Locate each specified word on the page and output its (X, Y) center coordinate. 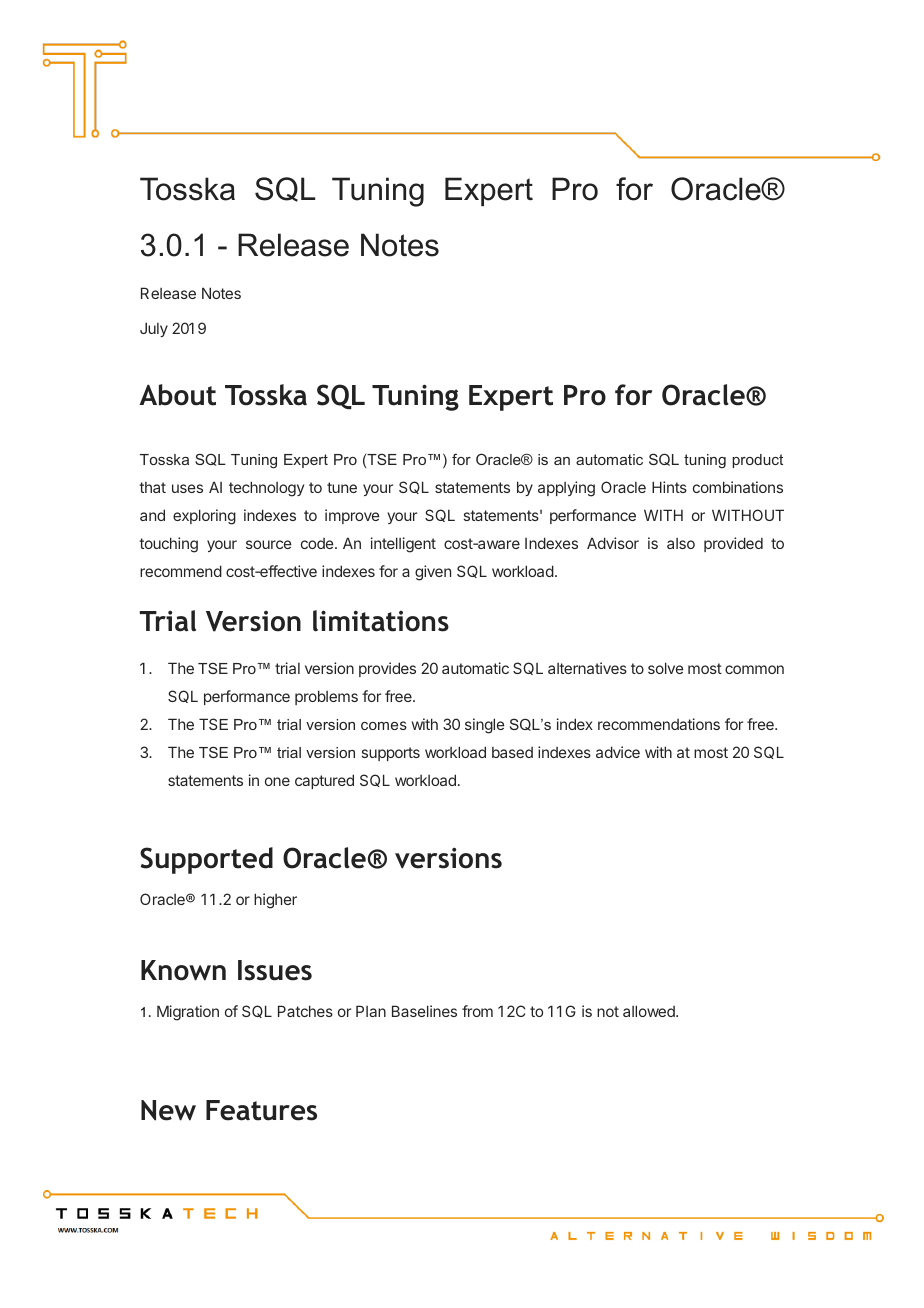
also (681, 543)
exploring (204, 517)
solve (666, 668)
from (477, 1011)
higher (275, 901)
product (757, 461)
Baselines (424, 1011)
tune (342, 487)
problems (326, 697)
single (485, 726)
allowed (650, 1011)
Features (261, 1110)
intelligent (403, 545)
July (154, 329)
